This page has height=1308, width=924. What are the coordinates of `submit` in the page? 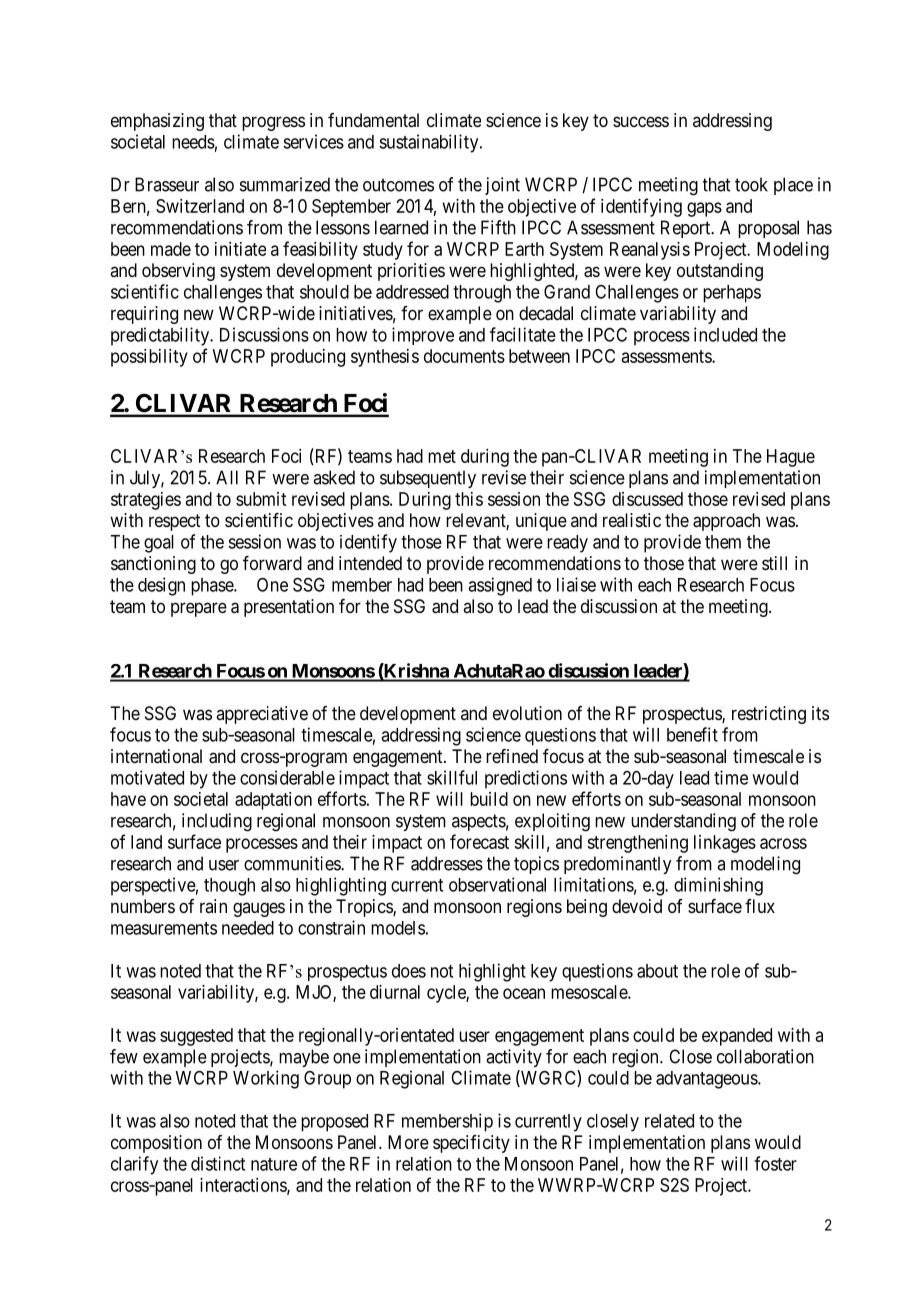 It's located at (261, 499).
